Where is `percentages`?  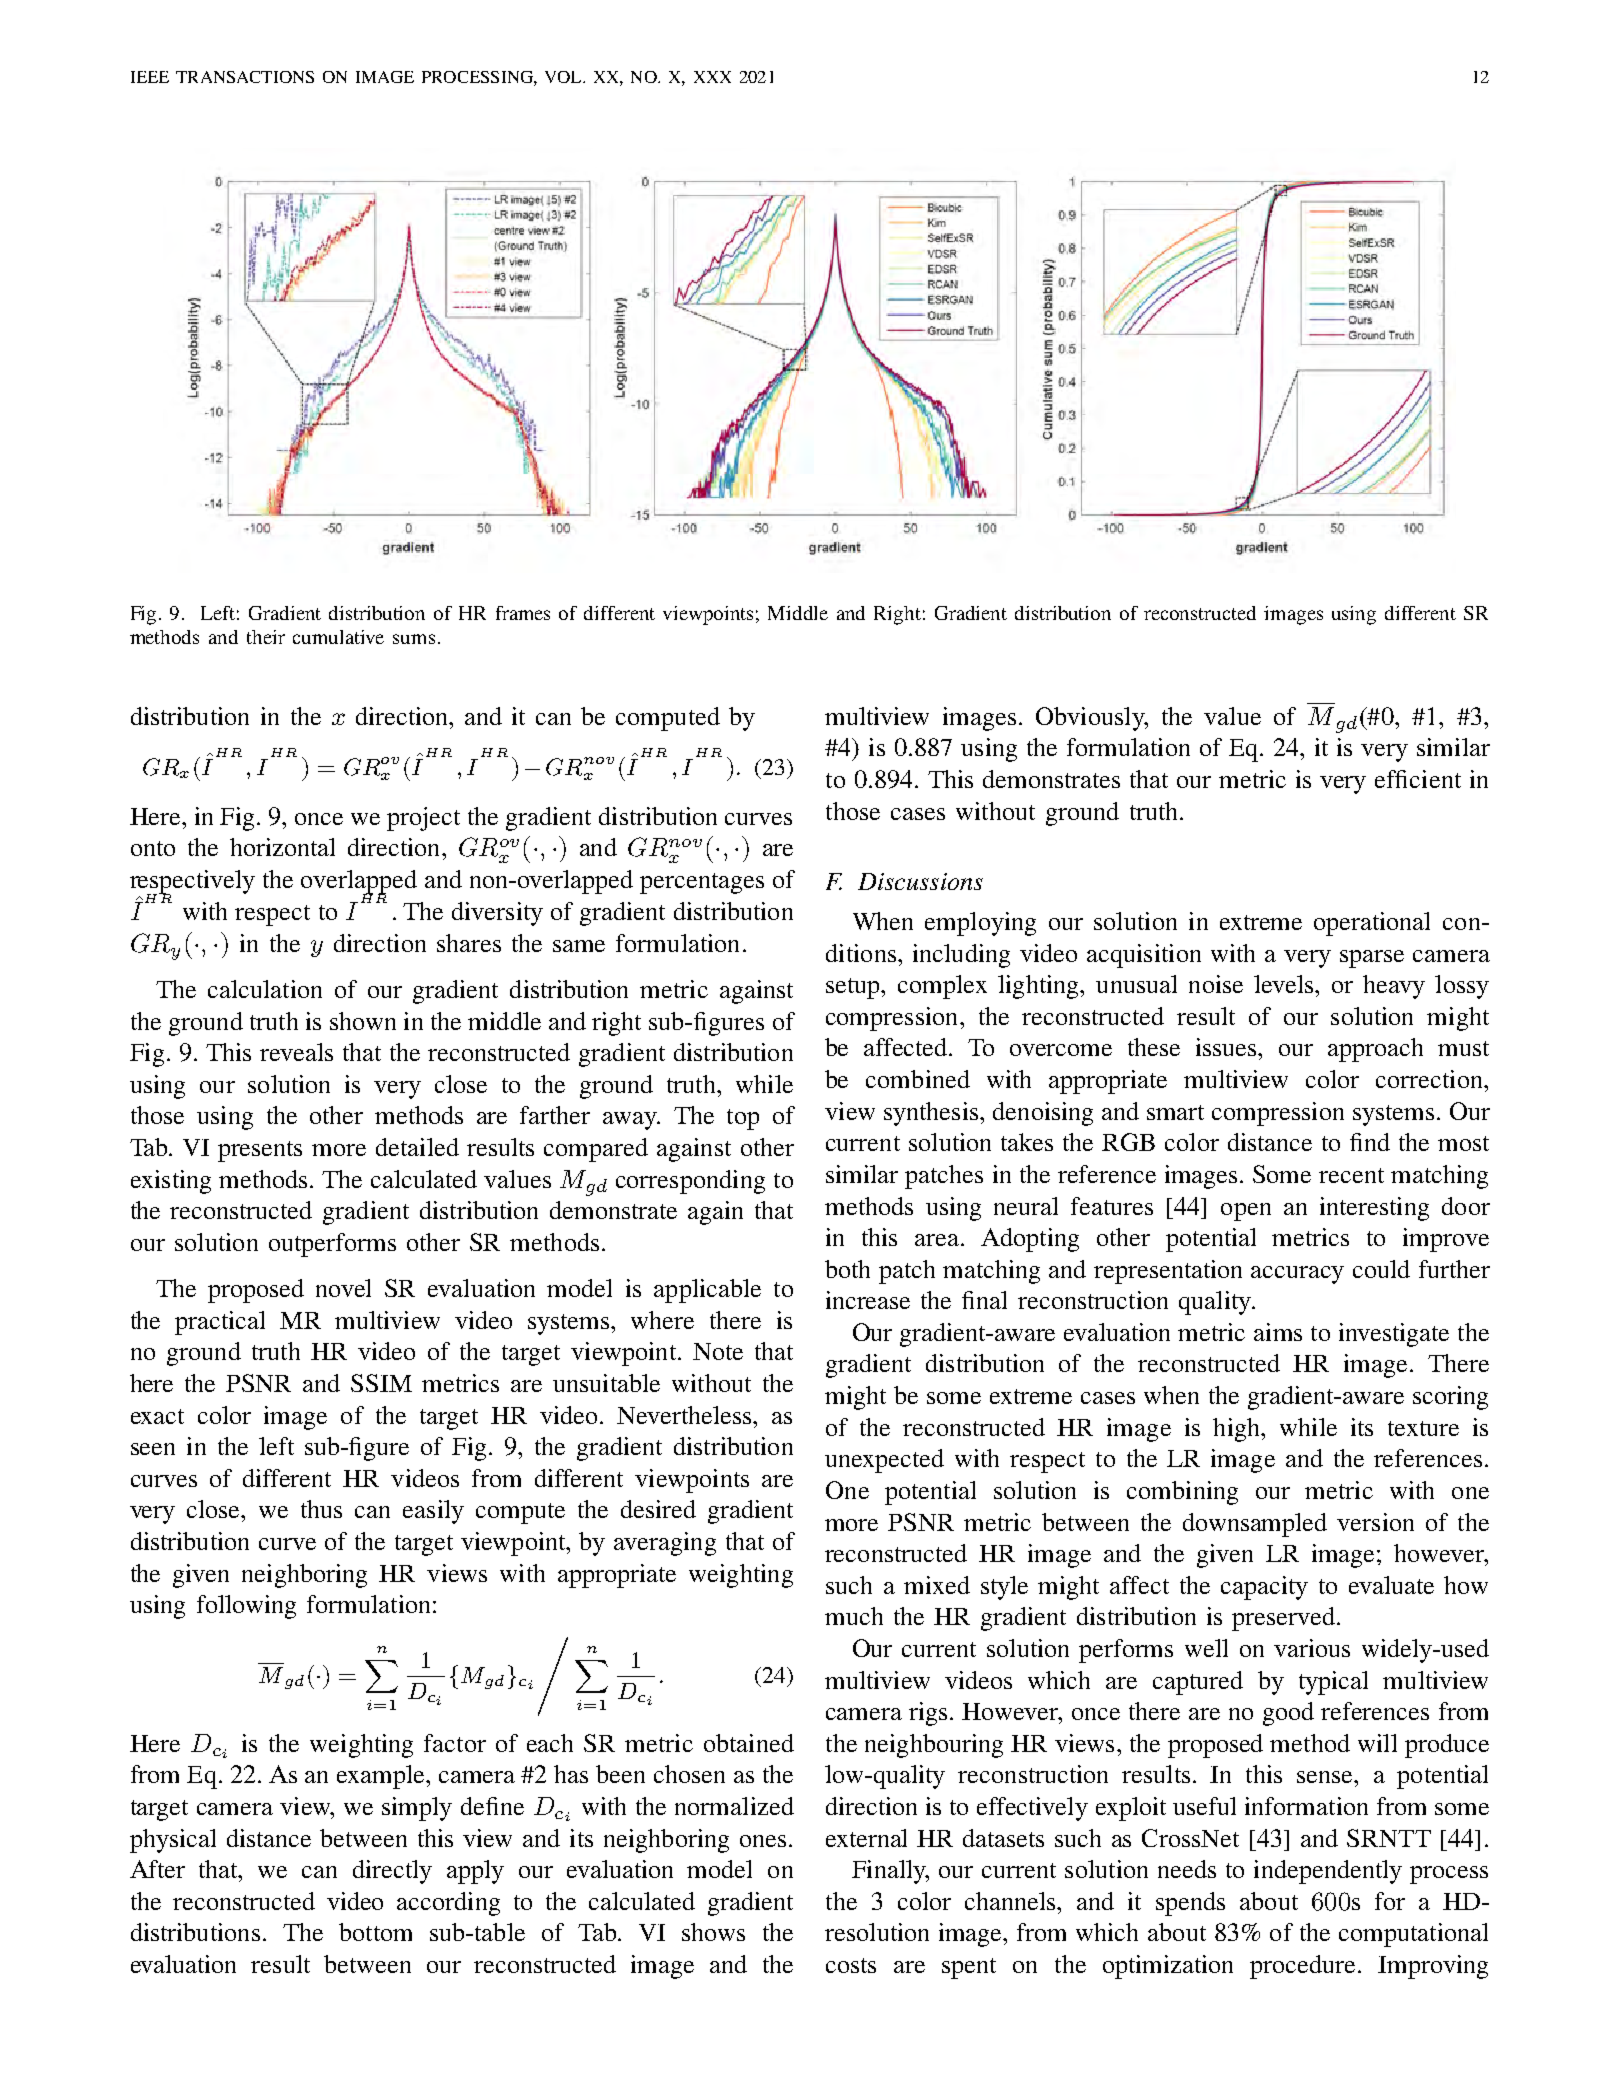
percentages is located at coordinates (702, 883).
